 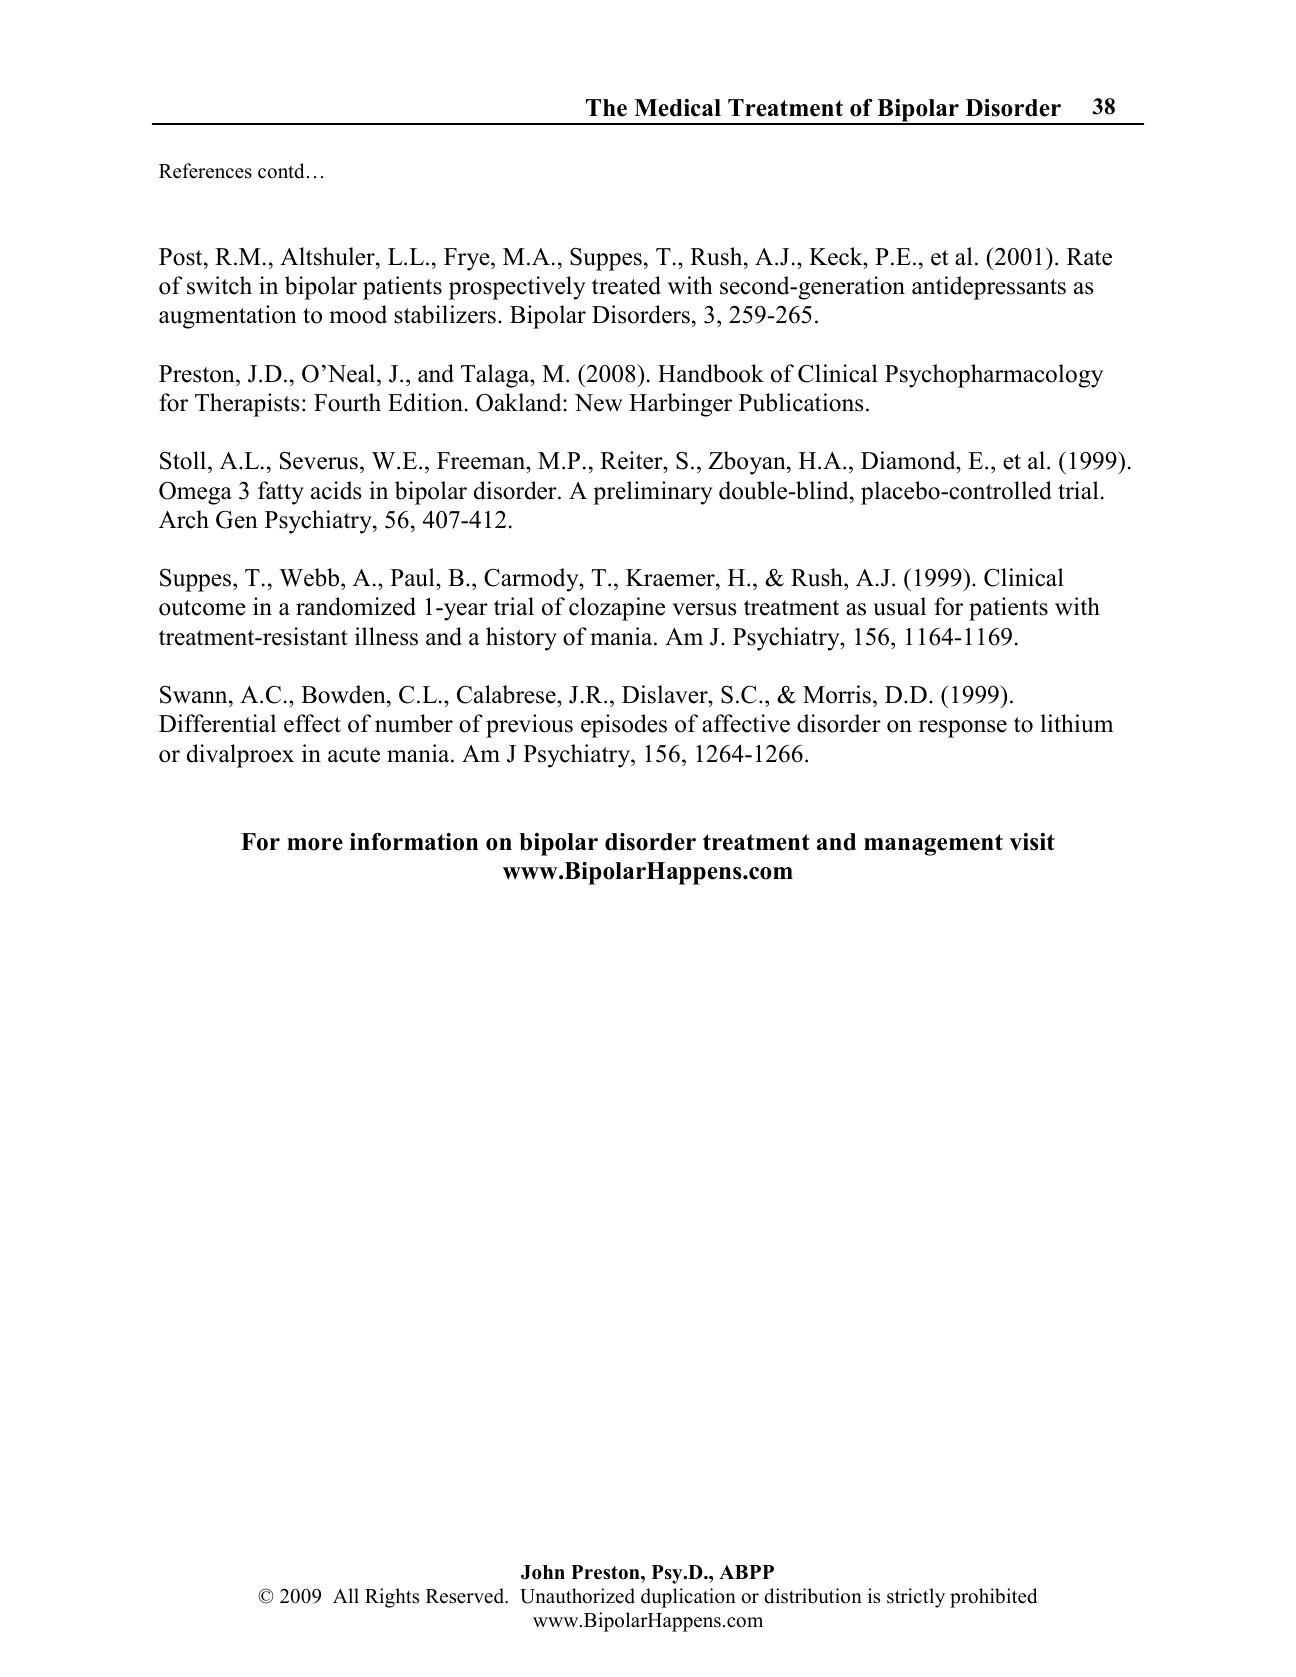 I want to click on prohibited, so click(x=993, y=1598).
